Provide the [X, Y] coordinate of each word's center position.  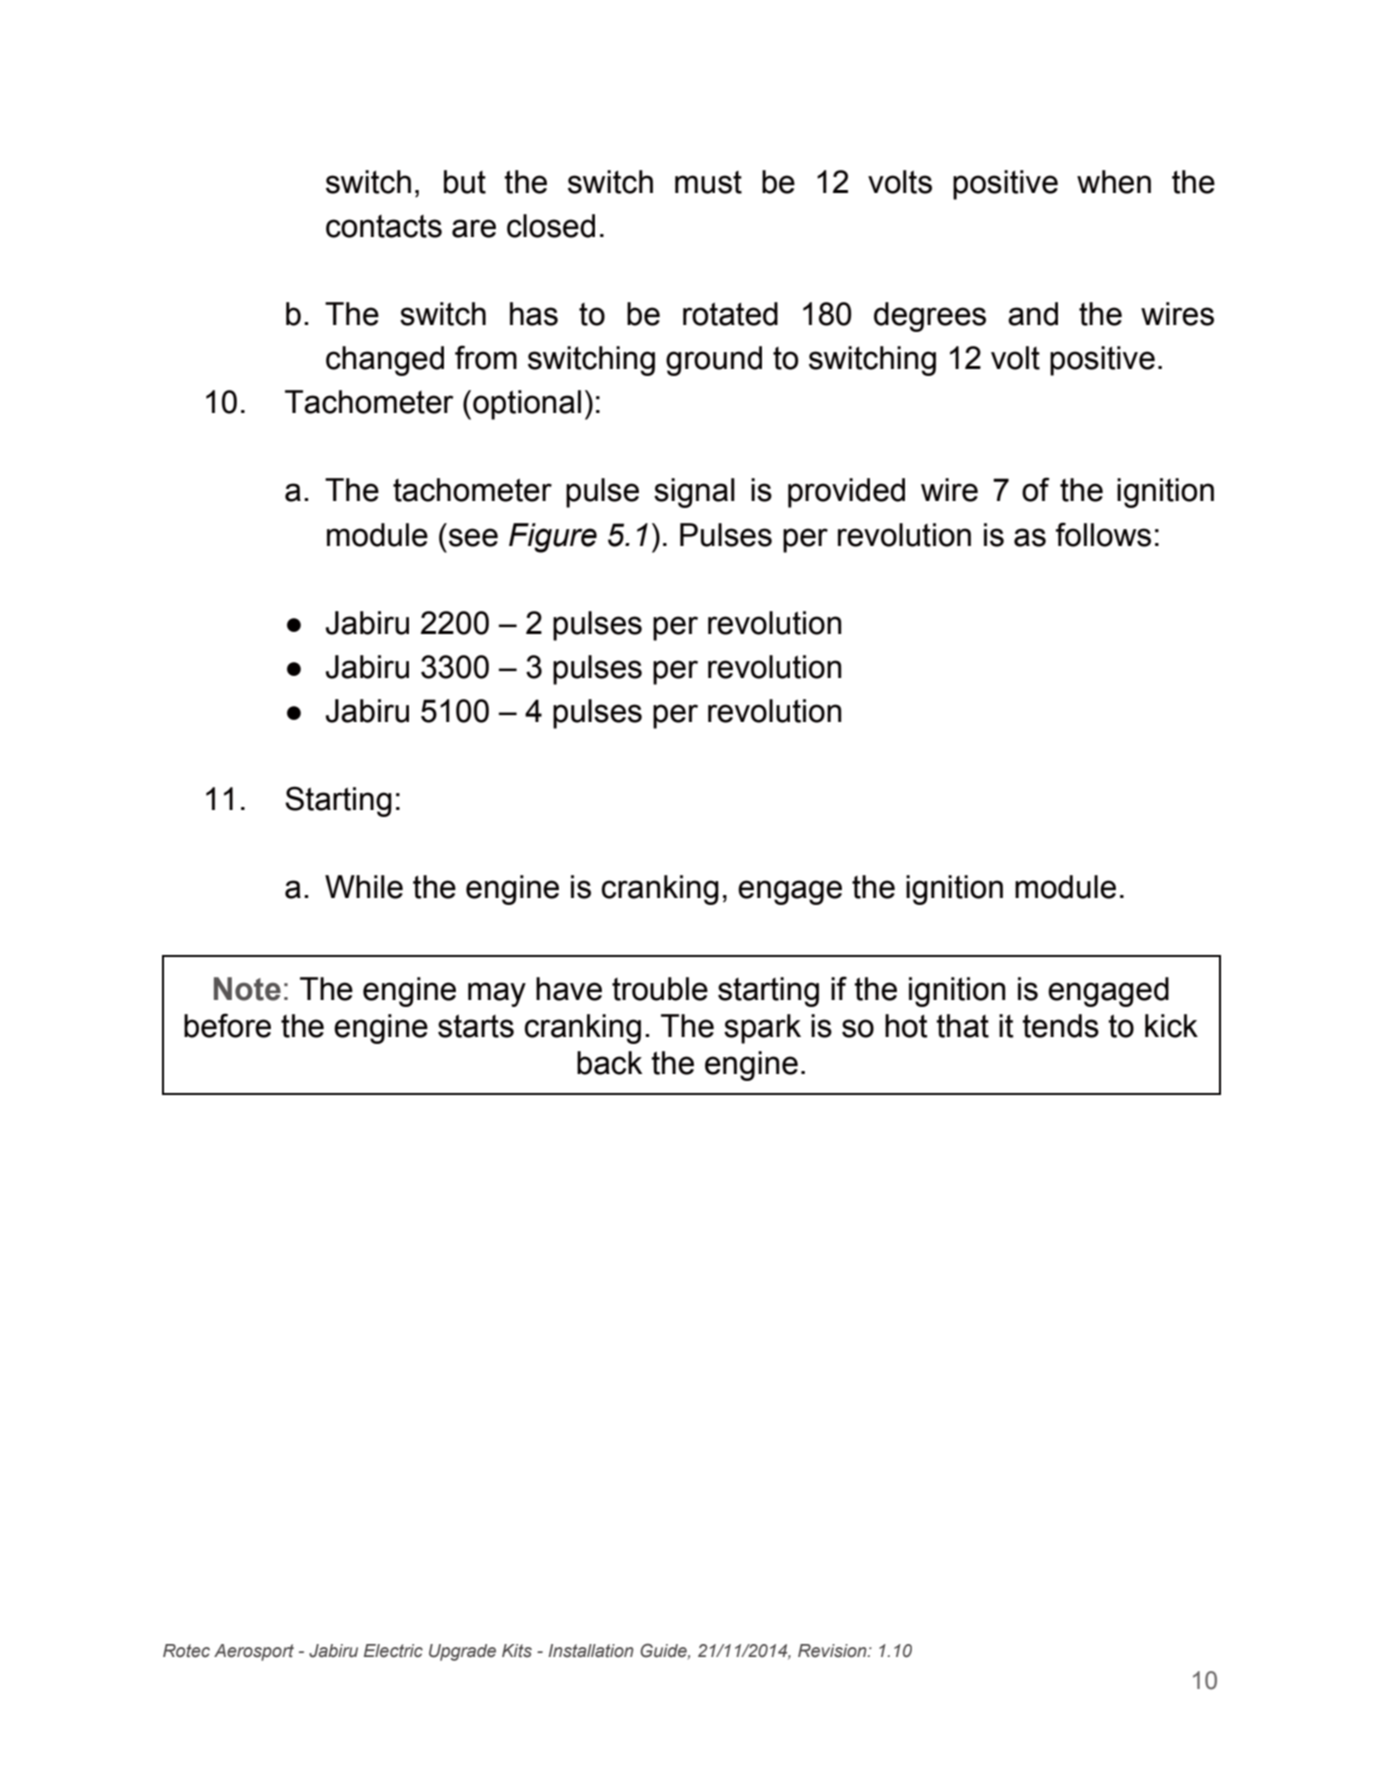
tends [1060, 1026]
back [609, 1063]
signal [694, 493]
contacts [384, 226]
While [364, 887]
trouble [660, 989]
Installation [591, 1651]
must [708, 182]
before [227, 1025]
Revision [833, 1651]
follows [1103, 534]
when [1114, 182]
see [473, 537]
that [962, 1026]
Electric [393, 1651]
